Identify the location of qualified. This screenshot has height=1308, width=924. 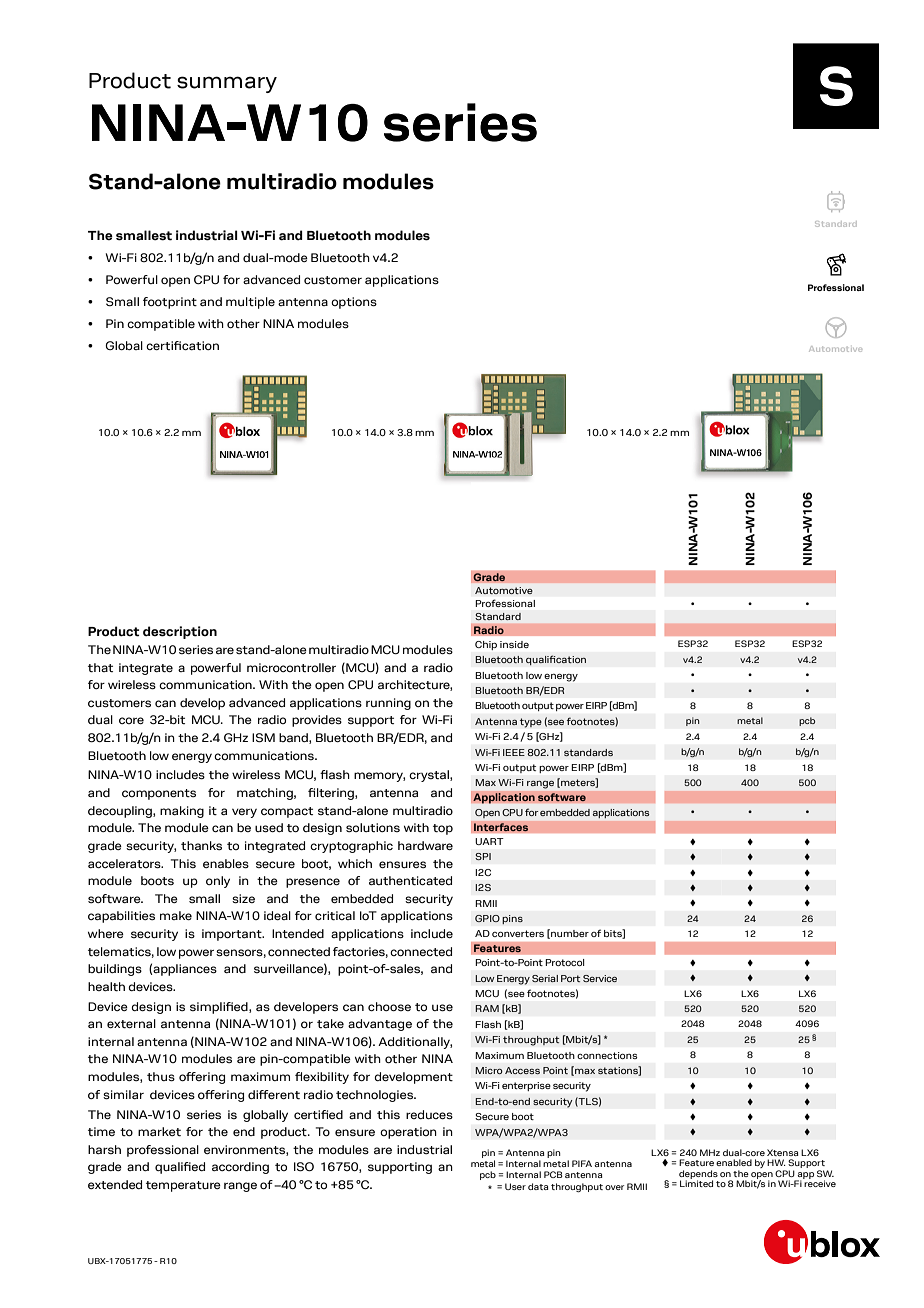
(180, 1168).
